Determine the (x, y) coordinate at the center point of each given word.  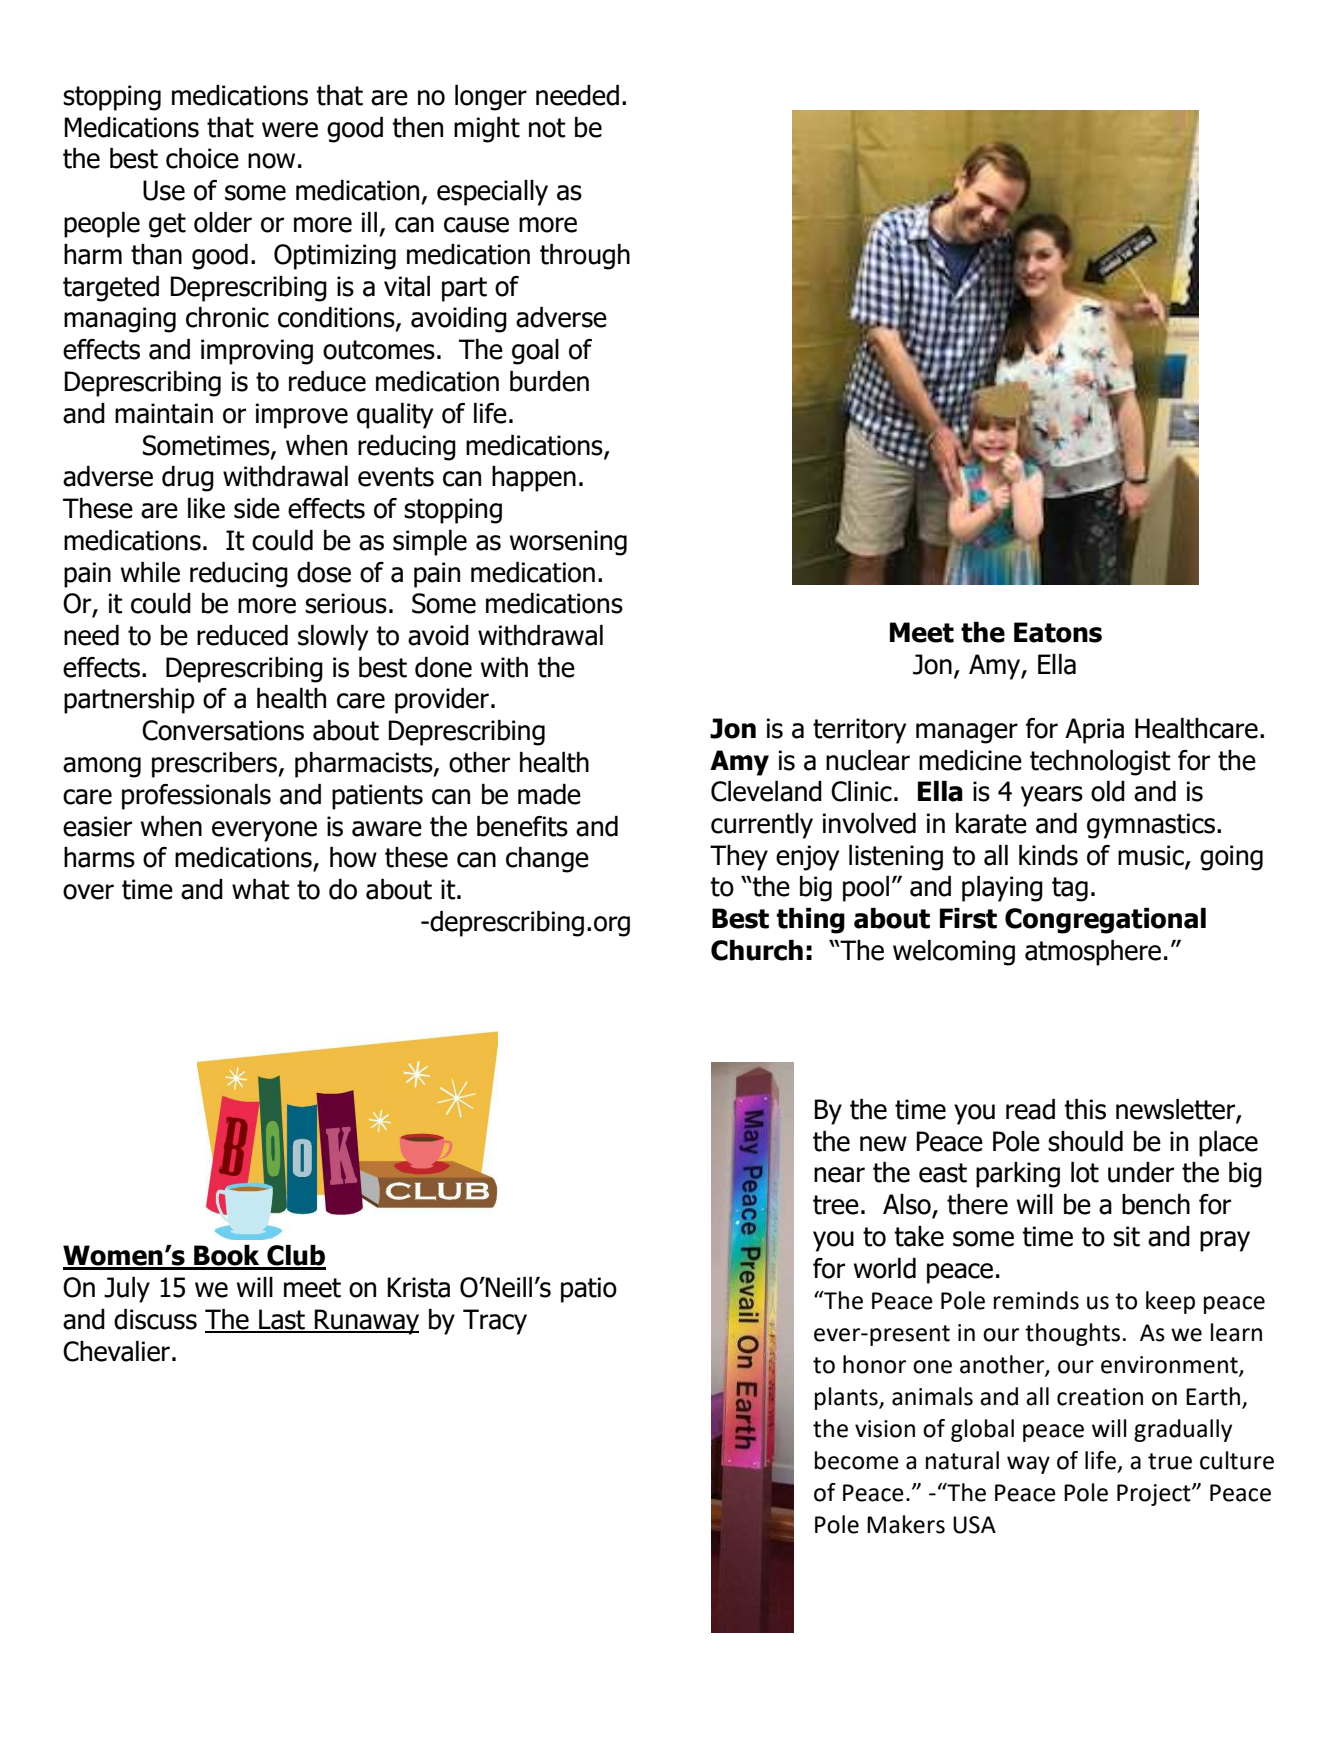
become (857, 1460)
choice (202, 158)
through (585, 257)
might (487, 130)
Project (1155, 1495)
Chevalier (116, 1351)
